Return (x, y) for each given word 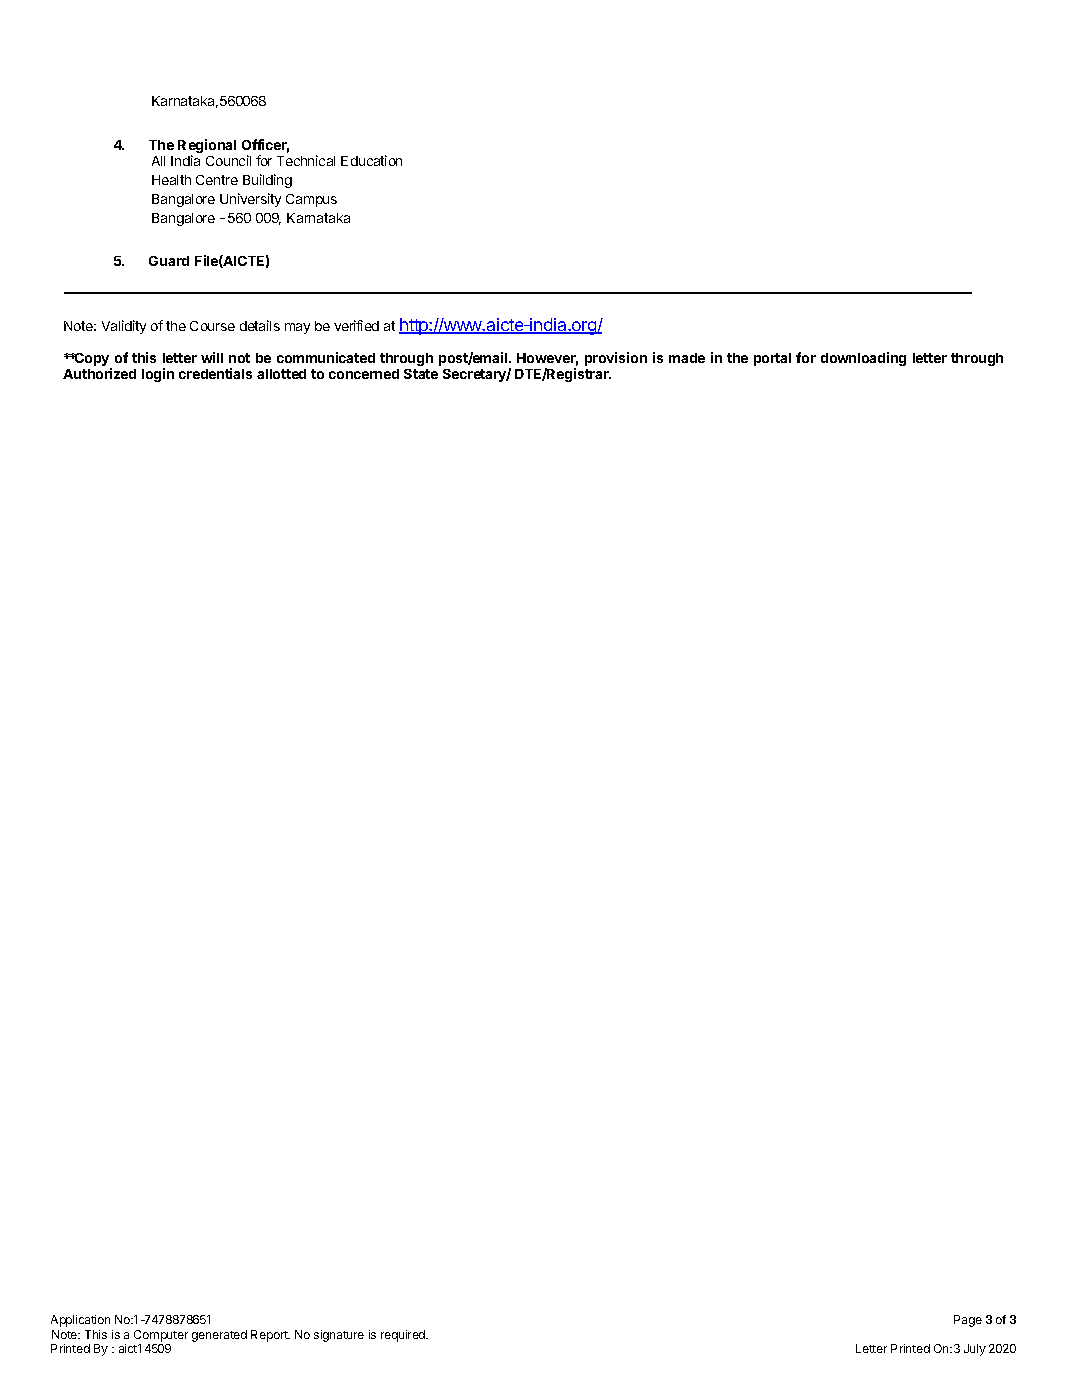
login (158, 375)
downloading (863, 359)
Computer (161, 1336)
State (421, 374)
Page (968, 1321)
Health (171, 180)
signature (339, 1336)
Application (80, 1321)
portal (772, 359)
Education (371, 160)
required (404, 1336)
